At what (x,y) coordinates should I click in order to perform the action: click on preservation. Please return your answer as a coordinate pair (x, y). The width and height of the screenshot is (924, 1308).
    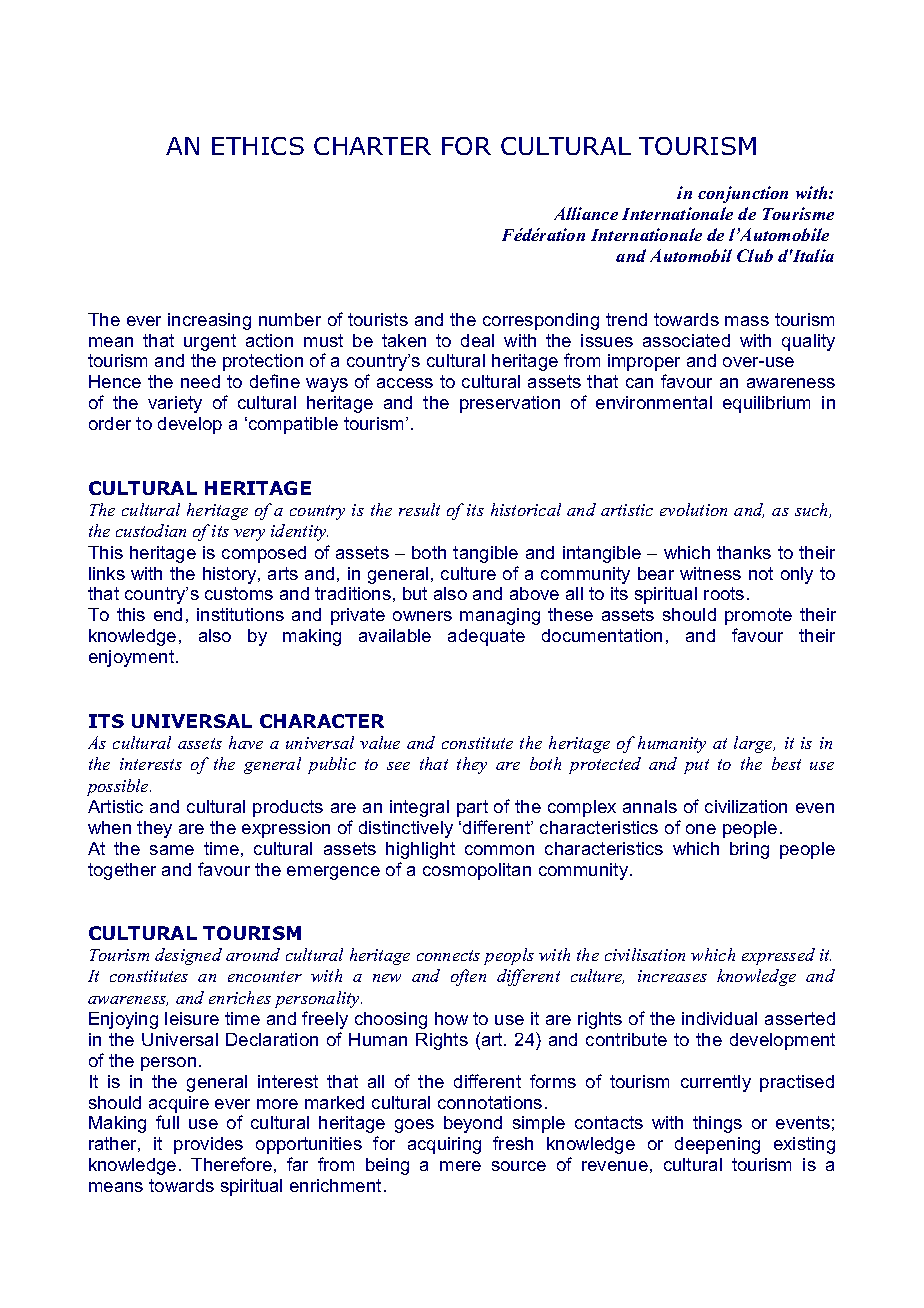
    Looking at the image, I should click on (510, 404).
